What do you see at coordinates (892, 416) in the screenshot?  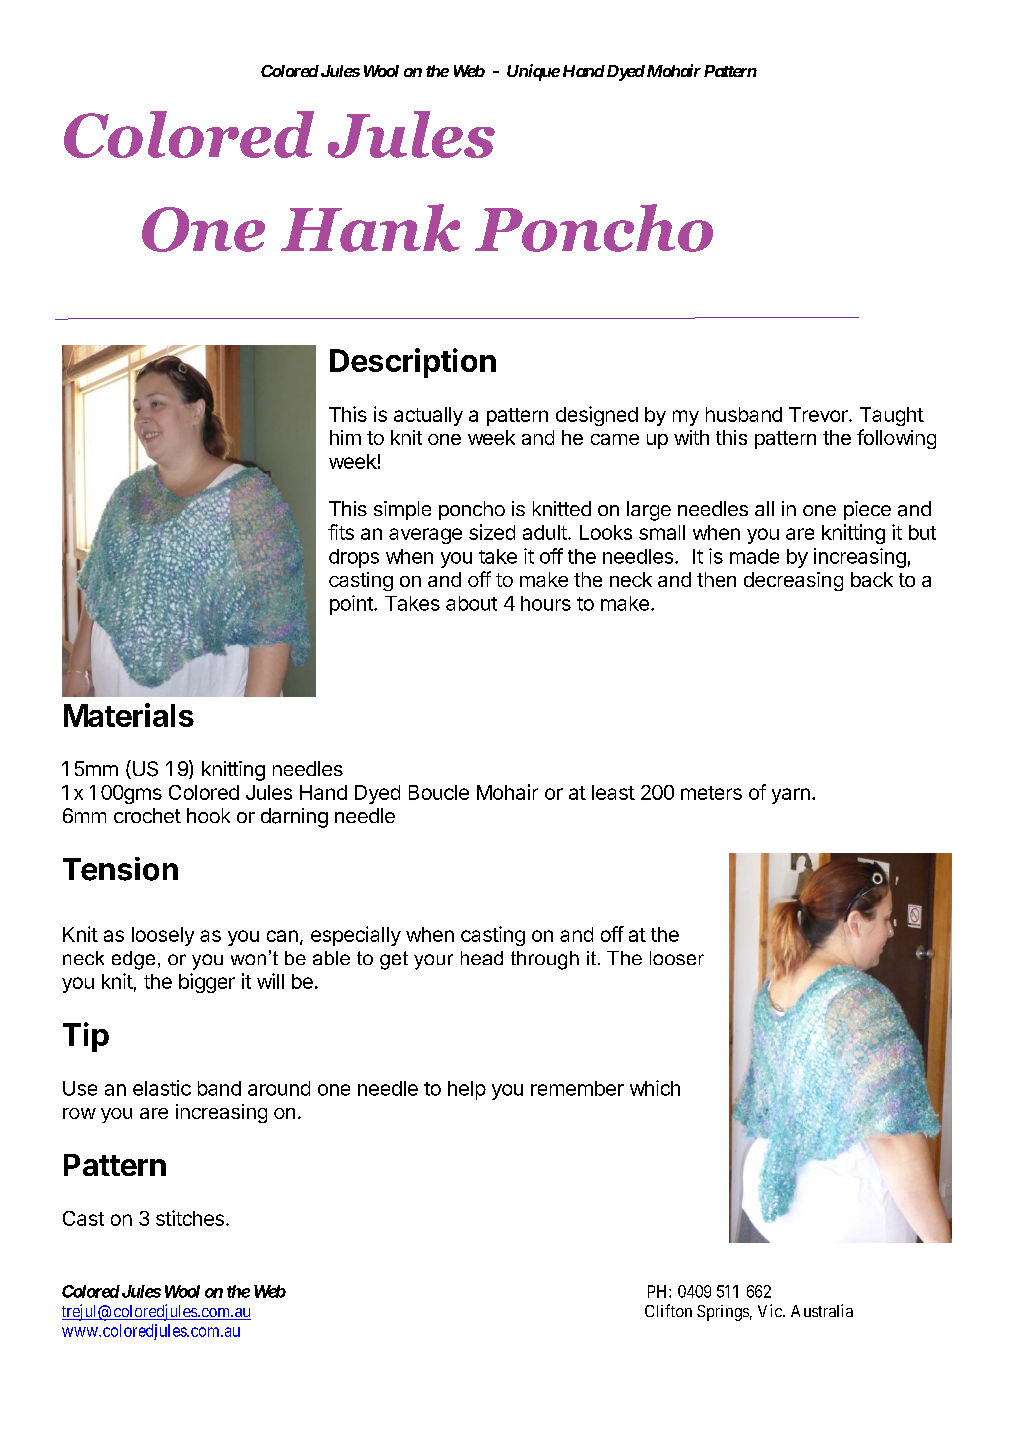 I see `Taught` at bounding box center [892, 416].
